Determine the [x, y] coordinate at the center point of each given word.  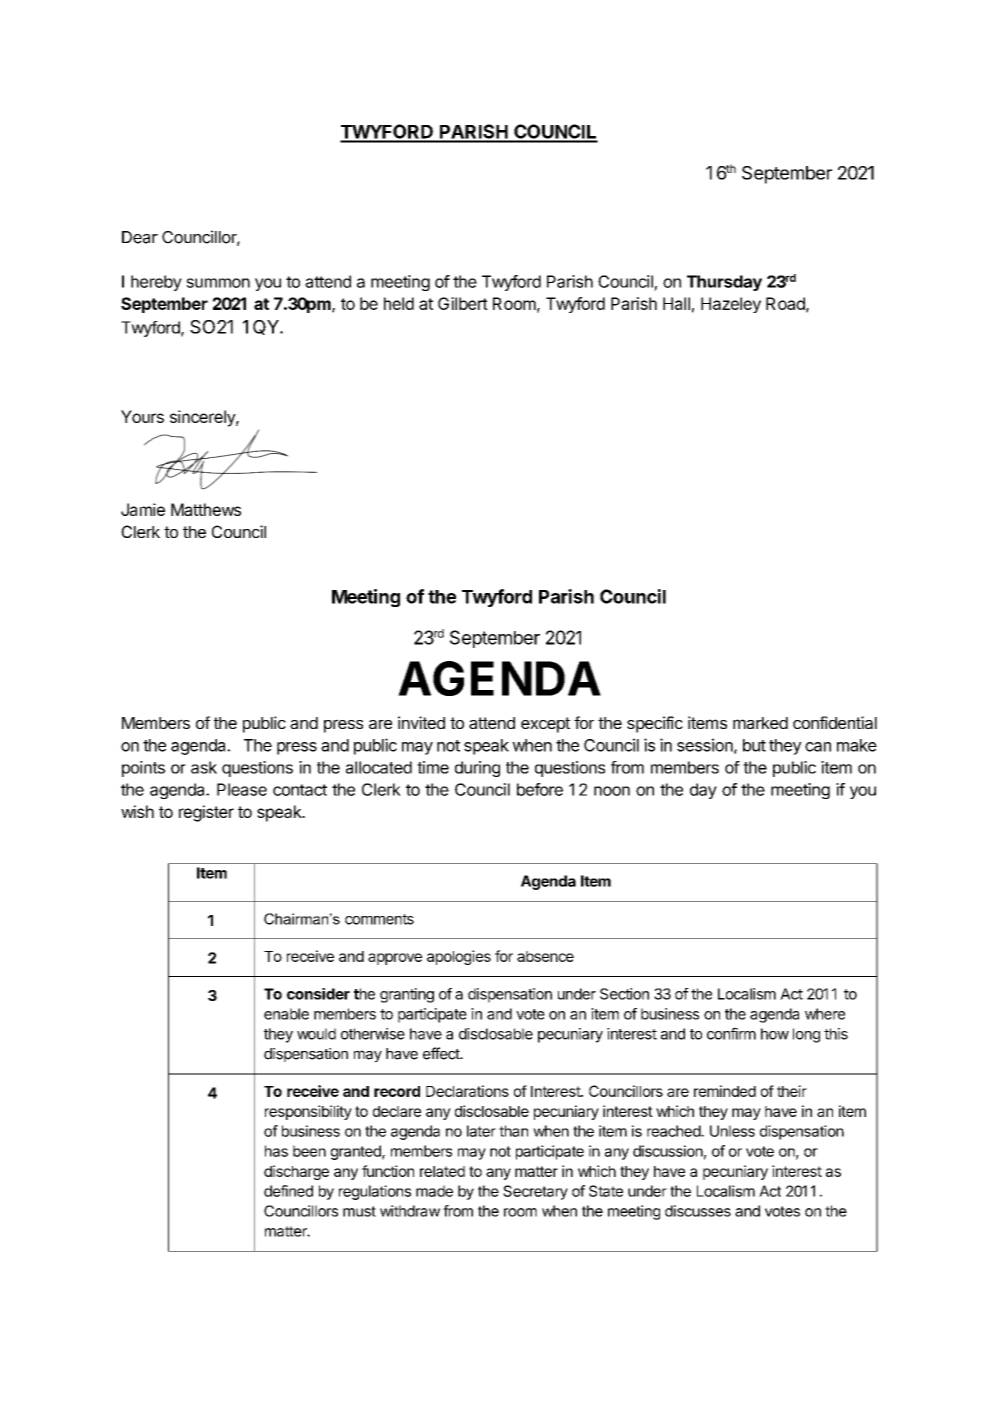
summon [218, 283]
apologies [459, 957]
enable [286, 1014]
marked [760, 723]
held [399, 303]
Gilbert [463, 303]
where [825, 1014]
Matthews [206, 509]
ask [204, 767]
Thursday [724, 283]
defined [288, 1191]
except [545, 725]
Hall [676, 303]
